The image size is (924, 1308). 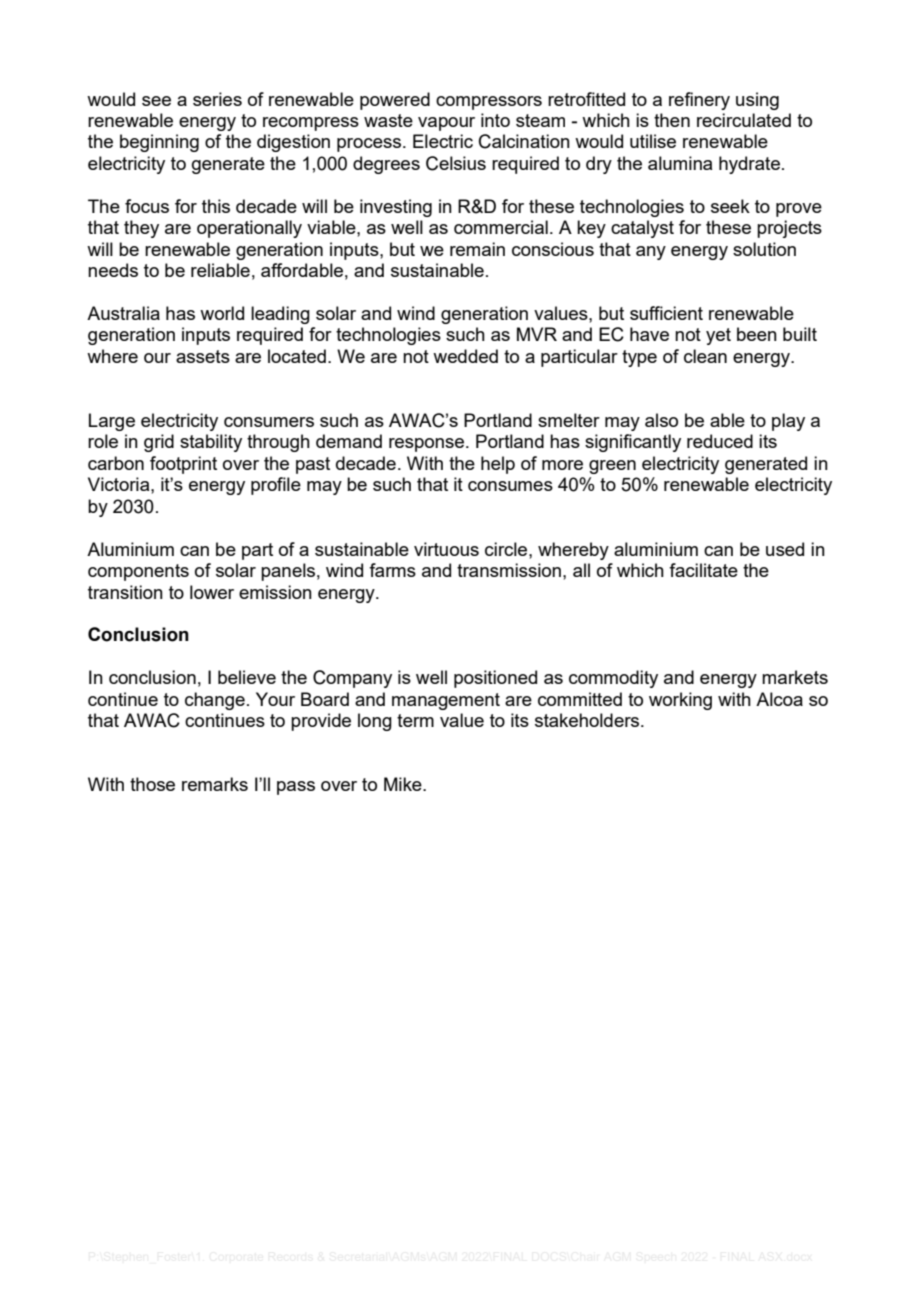 I want to click on working, so click(x=680, y=701).
